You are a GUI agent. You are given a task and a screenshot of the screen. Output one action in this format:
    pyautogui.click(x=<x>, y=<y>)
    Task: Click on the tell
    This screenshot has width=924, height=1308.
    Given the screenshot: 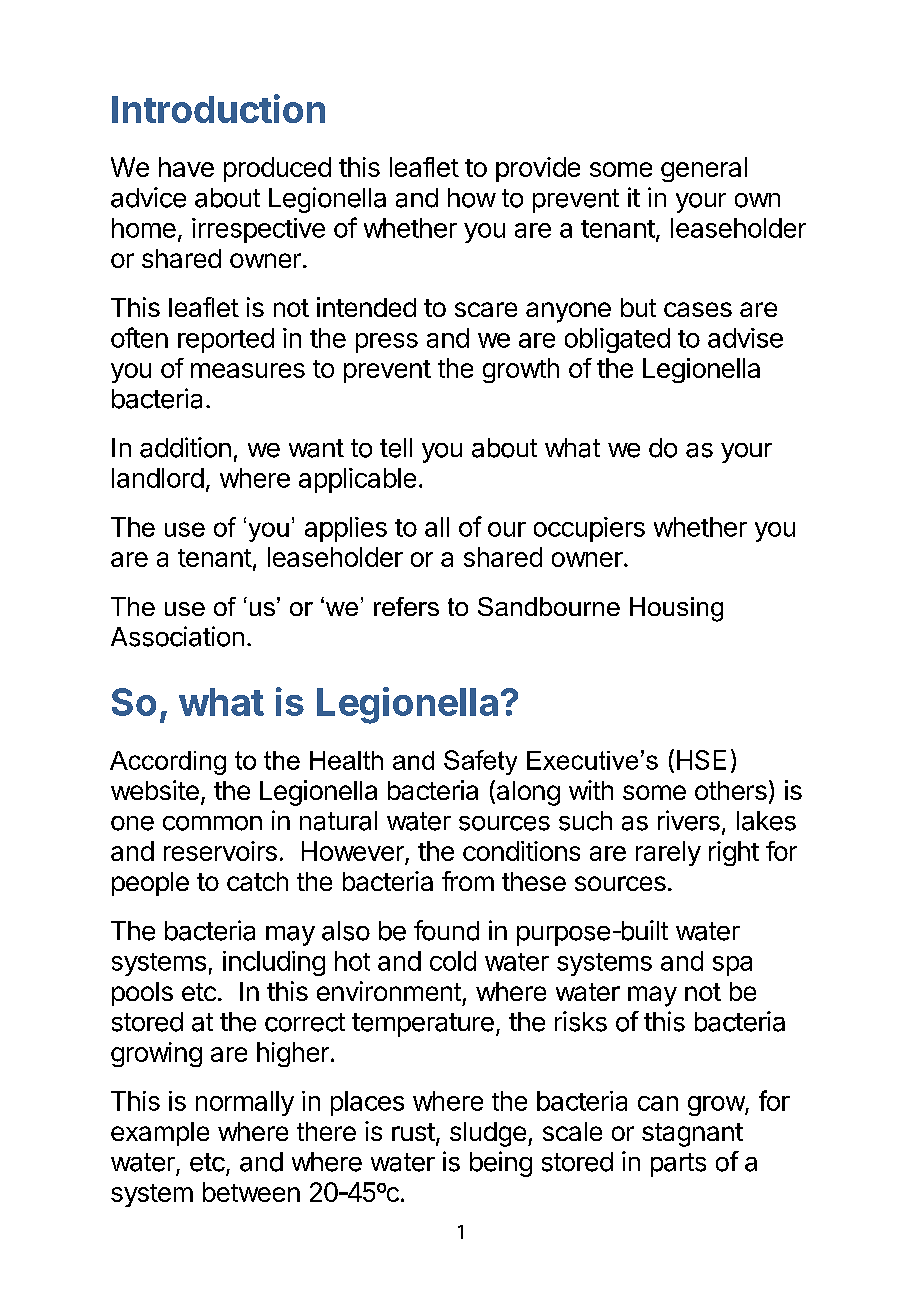 What is the action you would take?
    pyautogui.click(x=396, y=448)
